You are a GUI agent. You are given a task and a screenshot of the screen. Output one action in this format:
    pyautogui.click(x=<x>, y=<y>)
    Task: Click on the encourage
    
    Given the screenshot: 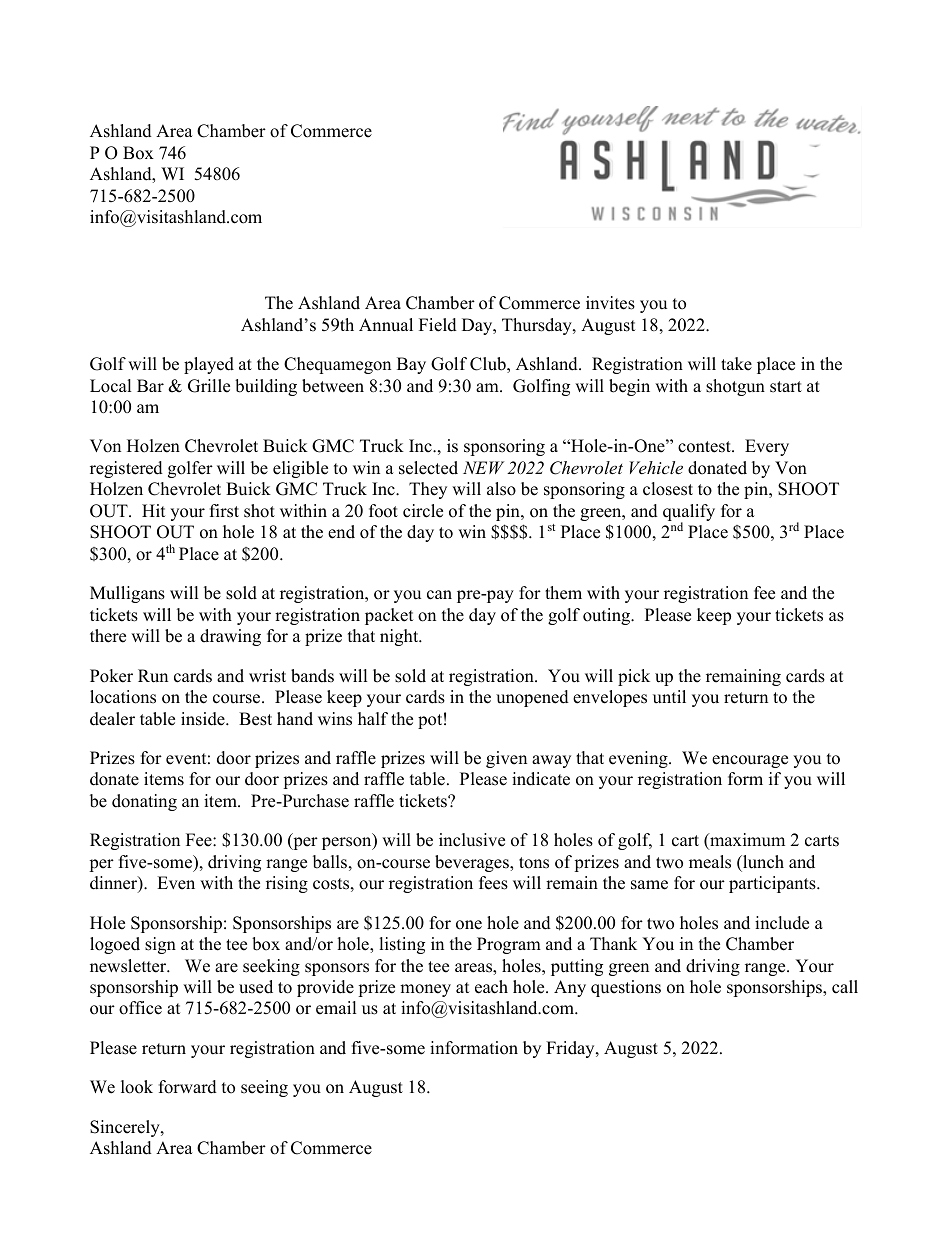 What is the action you would take?
    pyautogui.click(x=750, y=761)
